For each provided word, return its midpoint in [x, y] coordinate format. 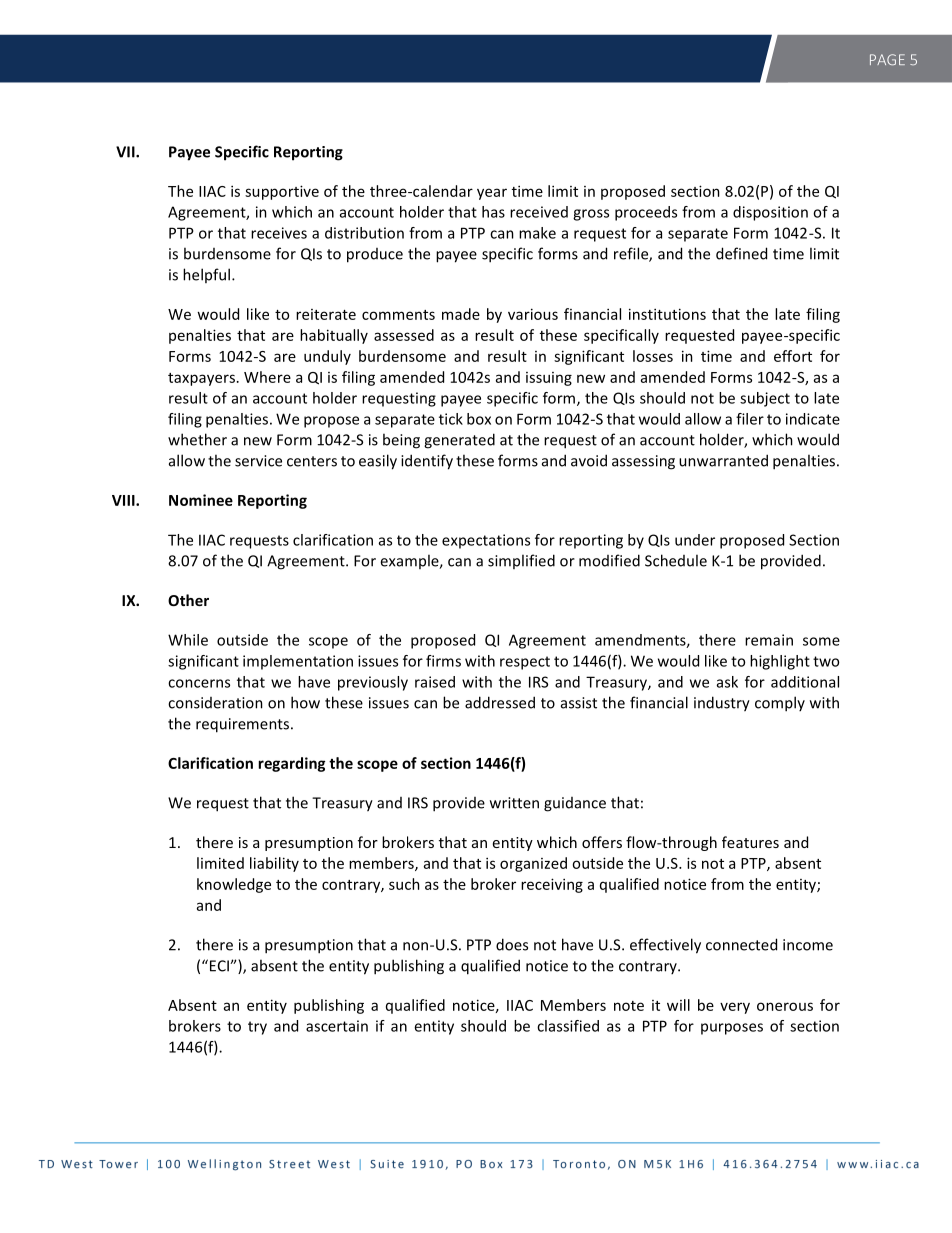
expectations [486, 541]
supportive [282, 192]
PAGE [887, 59]
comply [780, 704]
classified [568, 1026]
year [492, 194]
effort [793, 356]
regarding [291, 764]
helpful [206, 275]
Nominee [201, 500]
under [695, 540]
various [533, 314]
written [514, 803]
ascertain [337, 1026]
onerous [785, 1006]
